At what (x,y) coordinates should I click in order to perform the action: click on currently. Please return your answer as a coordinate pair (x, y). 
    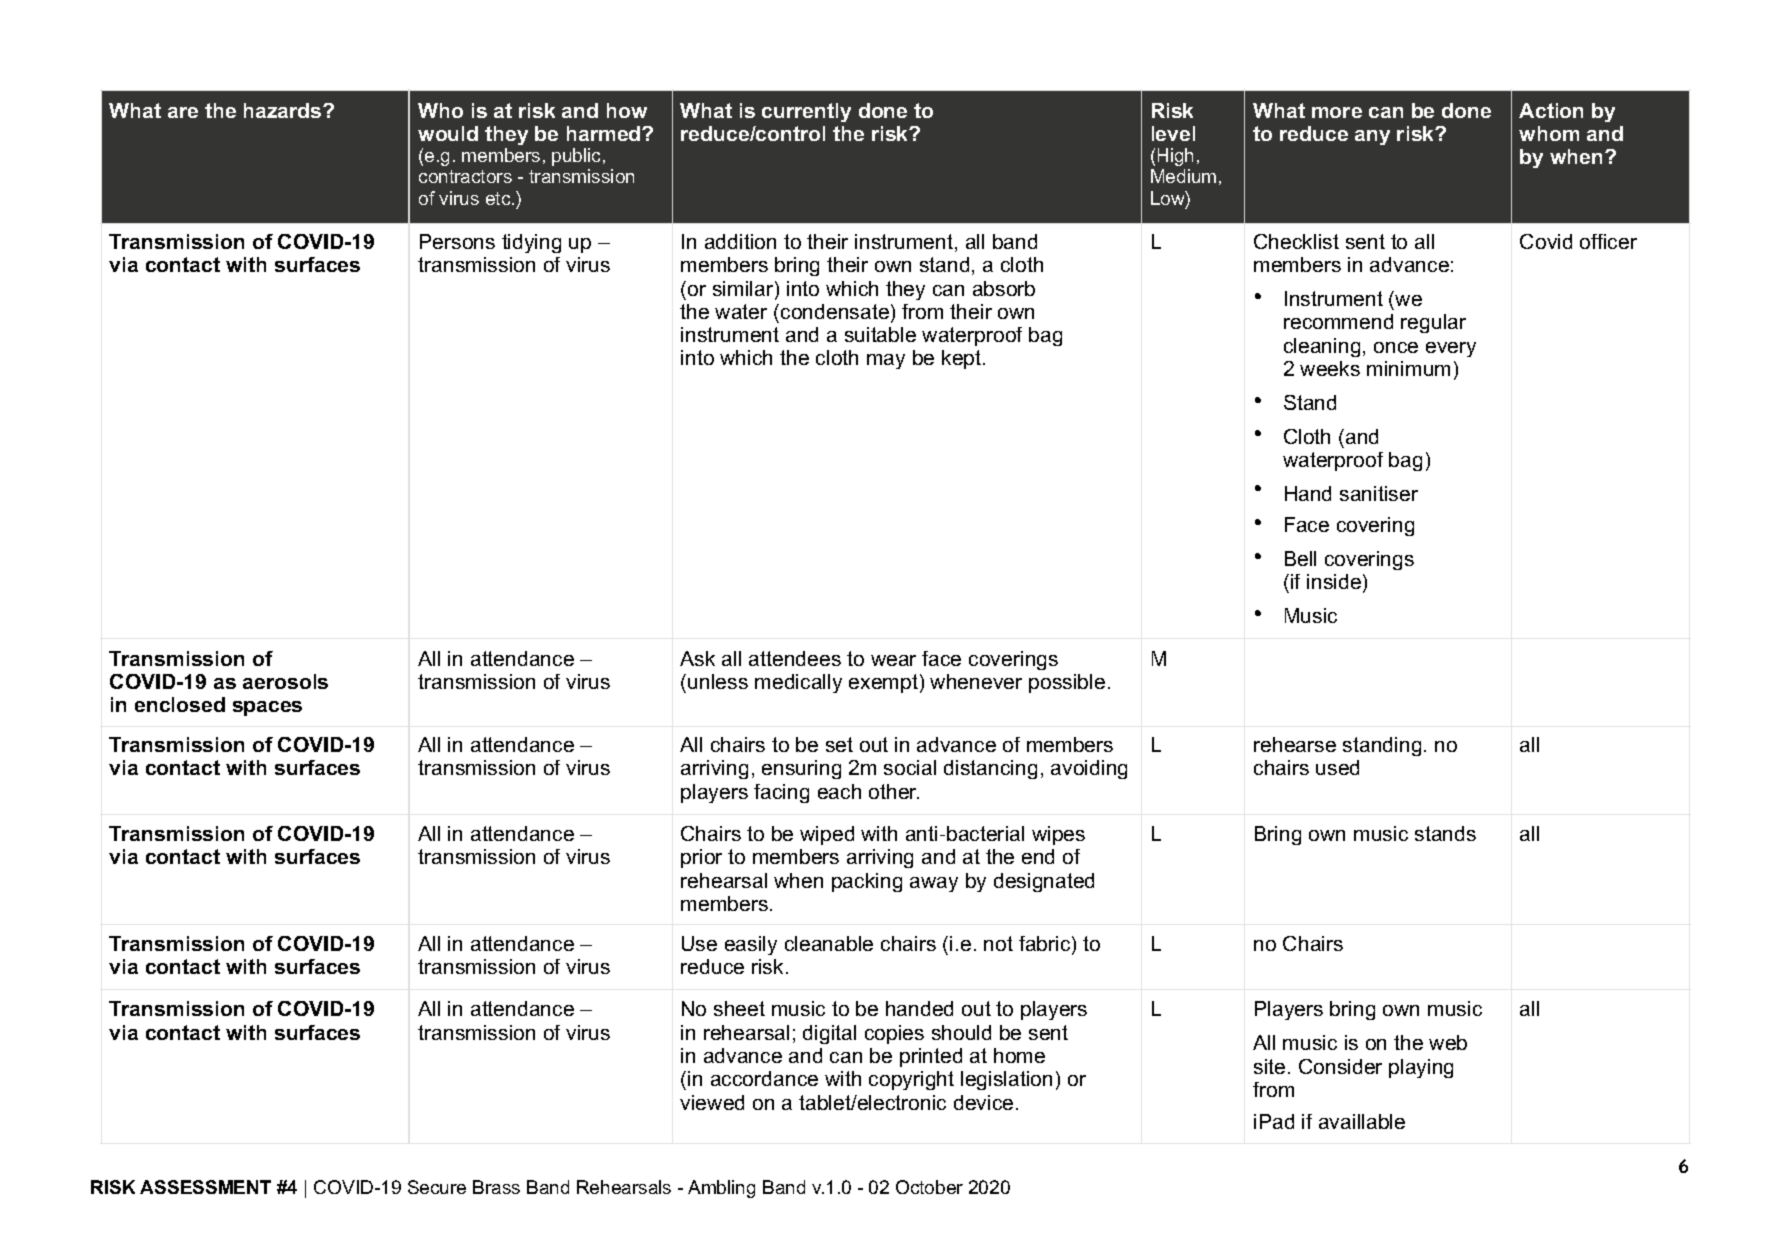
    Looking at the image, I should click on (806, 112).
